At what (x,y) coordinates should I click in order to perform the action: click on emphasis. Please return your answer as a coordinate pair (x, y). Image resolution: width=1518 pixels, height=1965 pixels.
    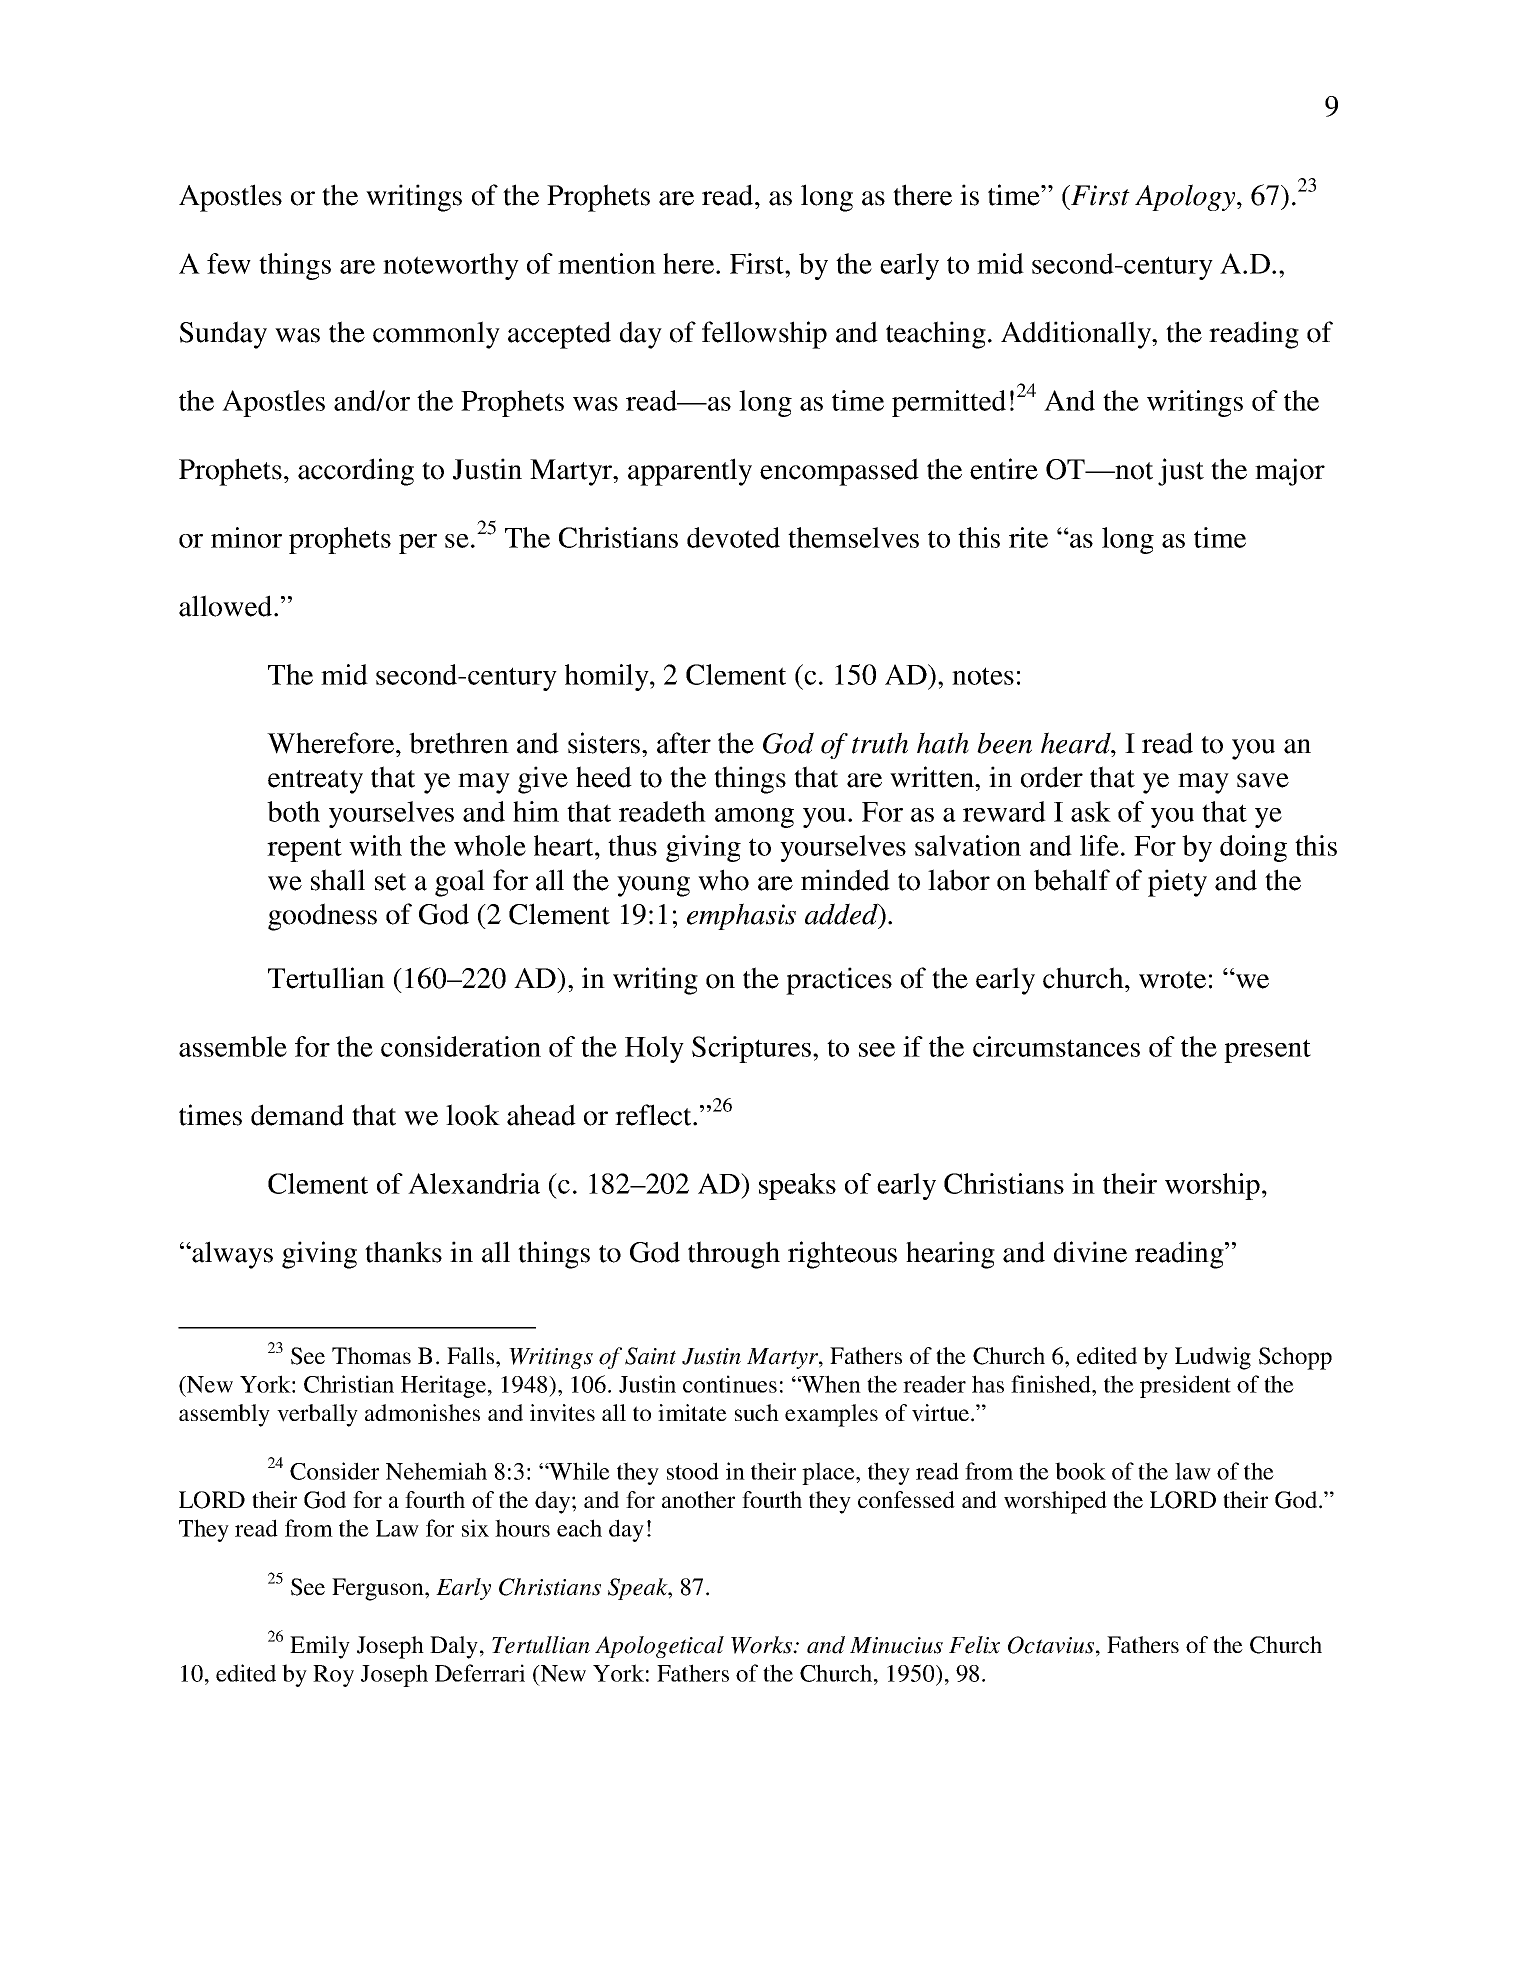
    Looking at the image, I should click on (741, 916).
